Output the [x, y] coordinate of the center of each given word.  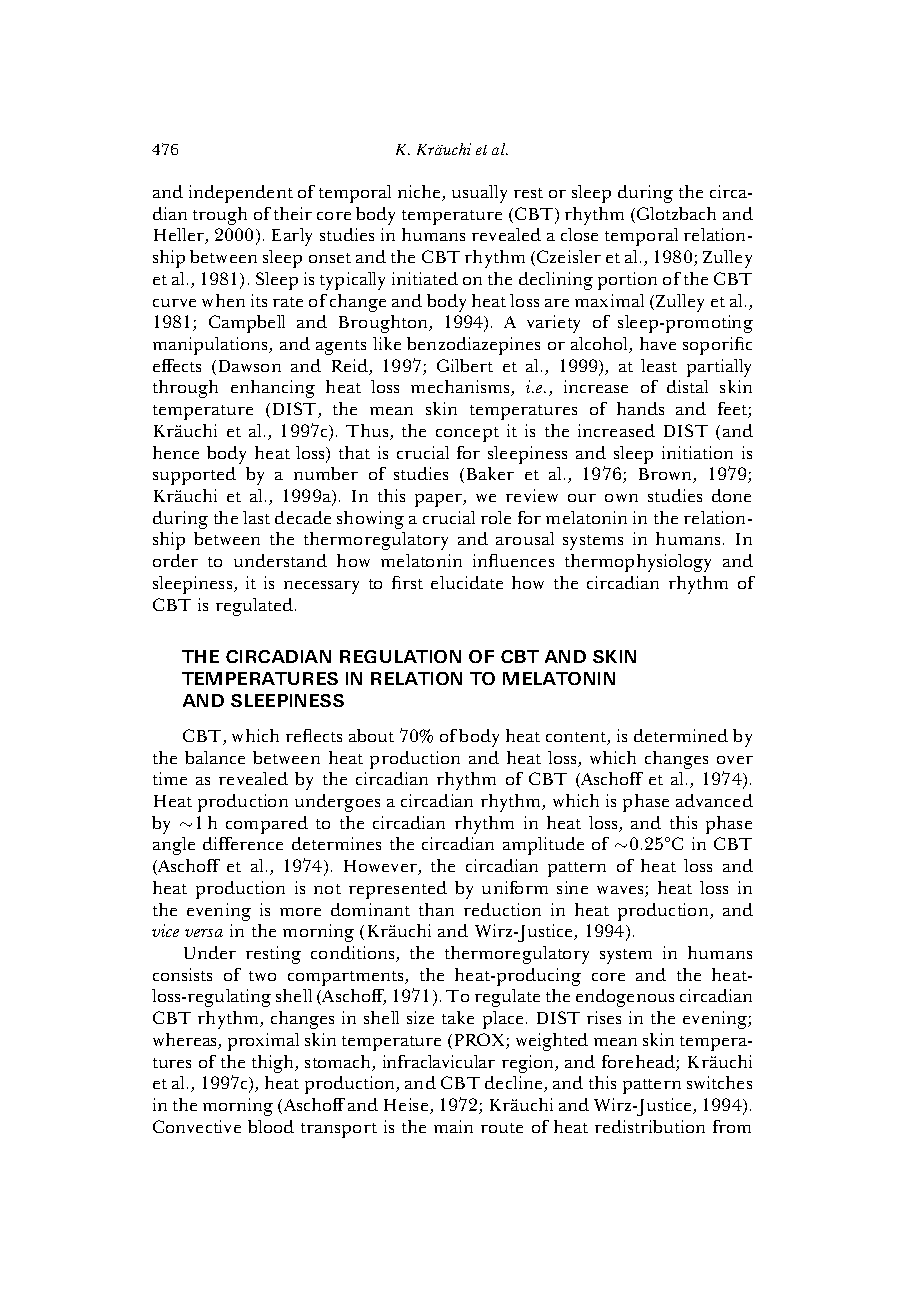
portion [627, 281]
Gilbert [465, 365]
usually [479, 194]
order [175, 560]
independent [241, 194]
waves [621, 891]
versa [204, 933]
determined [681, 735]
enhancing [273, 389]
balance [215, 757]
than [436, 909]
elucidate [467, 582]
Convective [197, 1126]
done [731, 495]
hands [640, 408]
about [371, 735]
